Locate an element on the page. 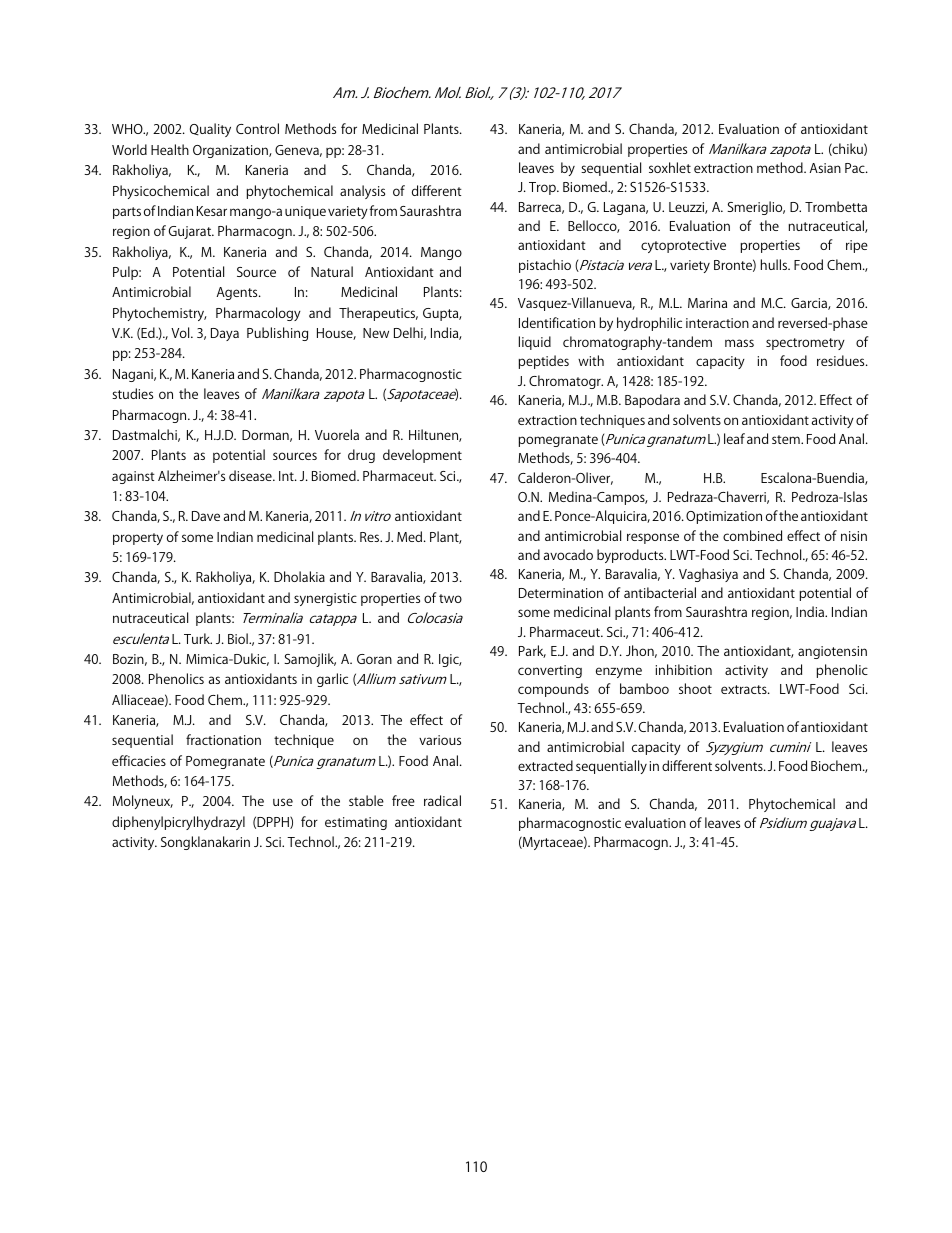  Molyneux is located at coordinates (143, 802).
